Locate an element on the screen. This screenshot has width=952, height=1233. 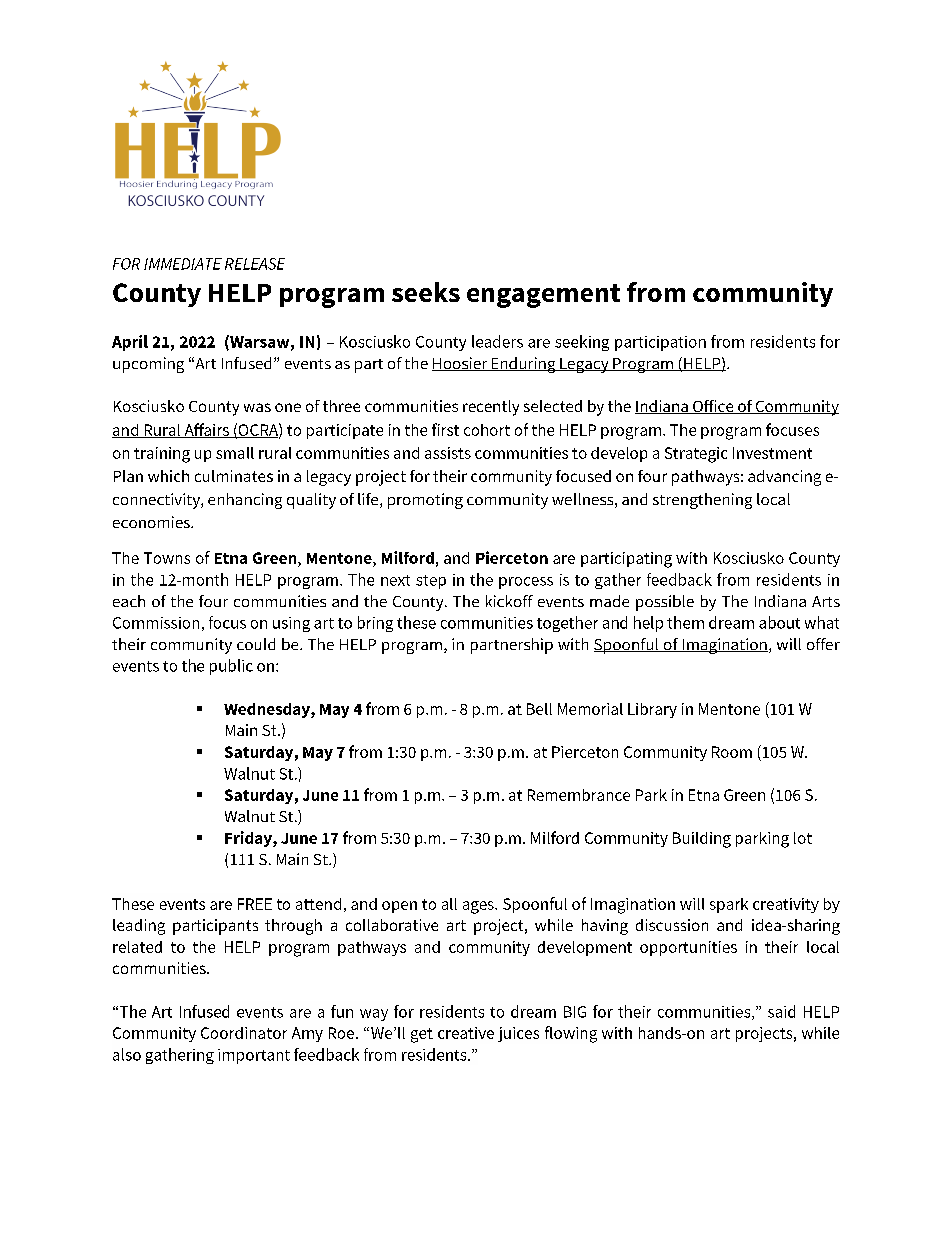
Friday is located at coordinates (249, 839).
